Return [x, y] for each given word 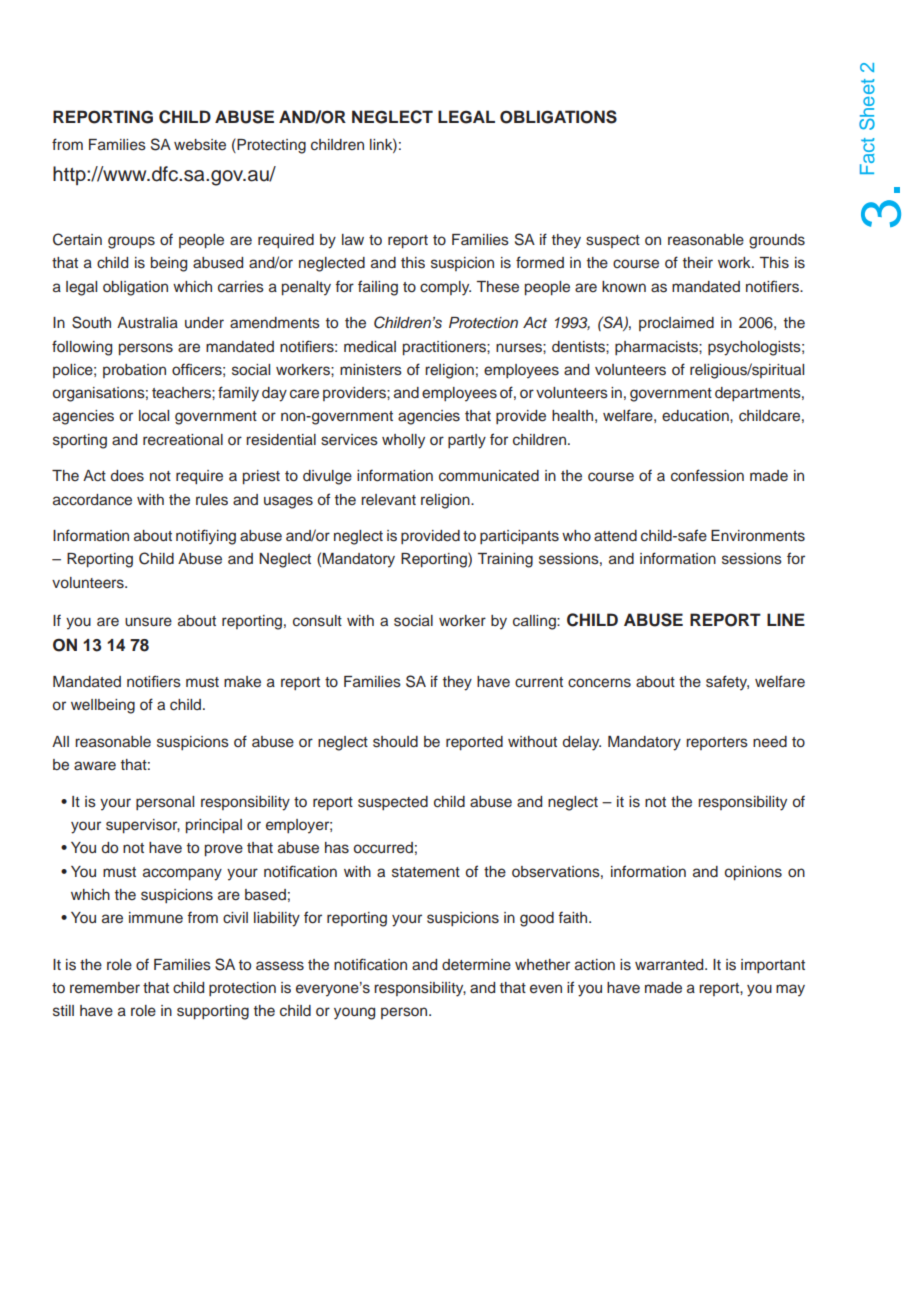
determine [476, 965]
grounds [777, 241]
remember [105, 988]
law [353, 239]
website [200, 145]
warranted [670, 964]
